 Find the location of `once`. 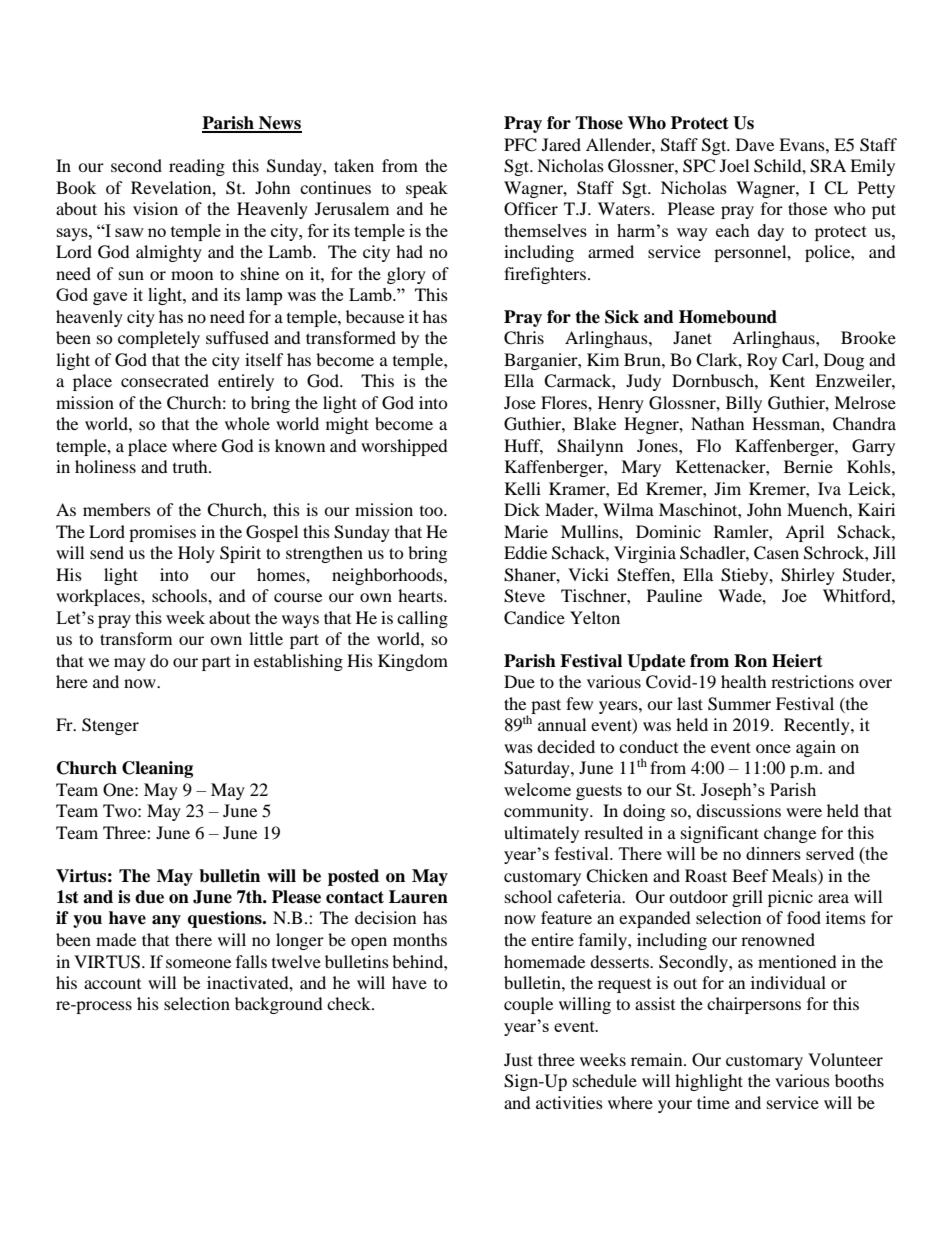

once is located at coordinates (773, 748).
